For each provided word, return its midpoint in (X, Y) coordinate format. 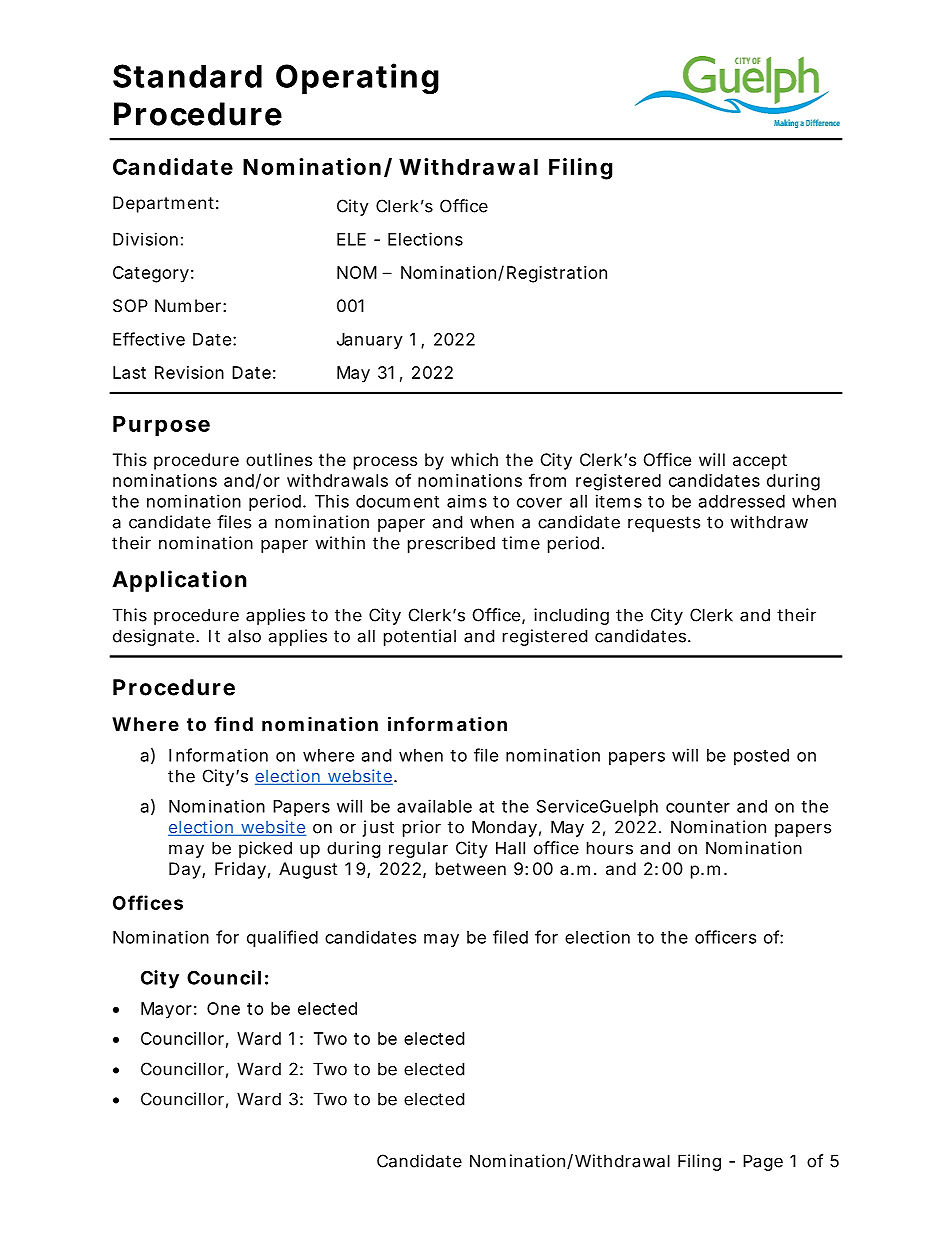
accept (760, 462)
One (223, 1008)
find (233, 723)
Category (151, 274)
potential (420, 637)
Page (763, 1162)
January (370, 341)
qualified (282, 938)
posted (761, 757)
